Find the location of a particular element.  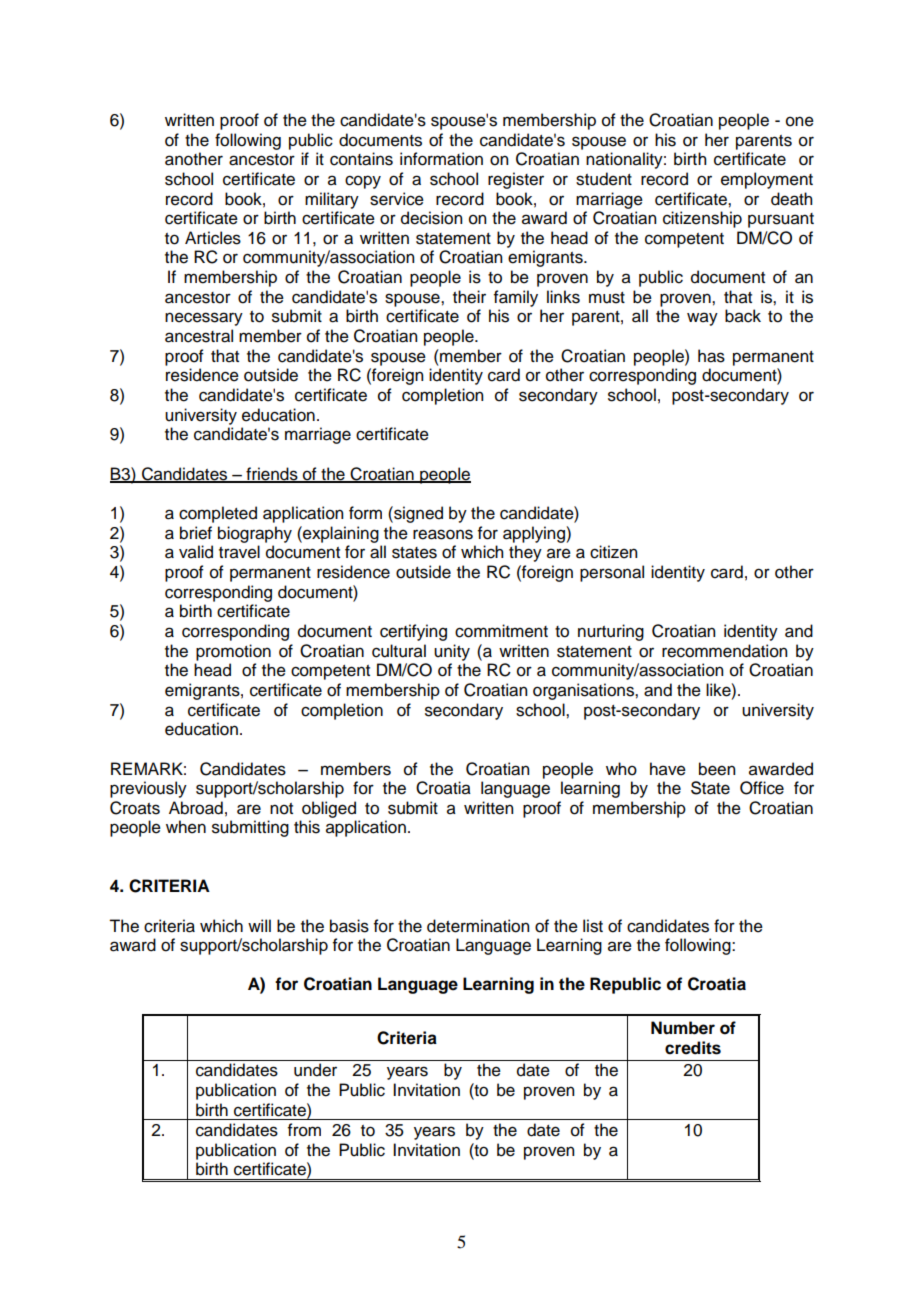

their is located at coordinates (469, 297).
